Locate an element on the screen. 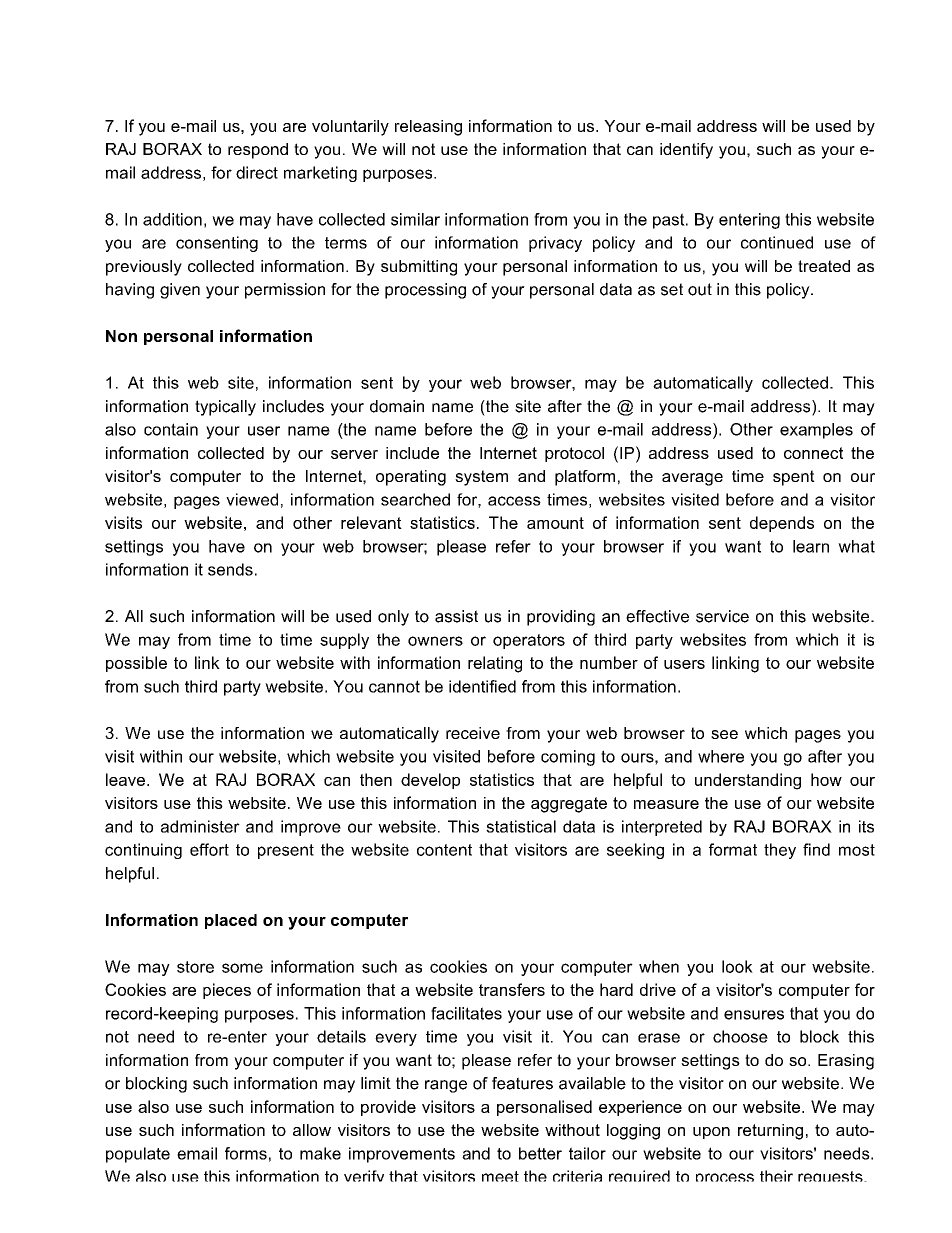 The image size is (952, 1233). leave is located at coordinates (125, 779).
